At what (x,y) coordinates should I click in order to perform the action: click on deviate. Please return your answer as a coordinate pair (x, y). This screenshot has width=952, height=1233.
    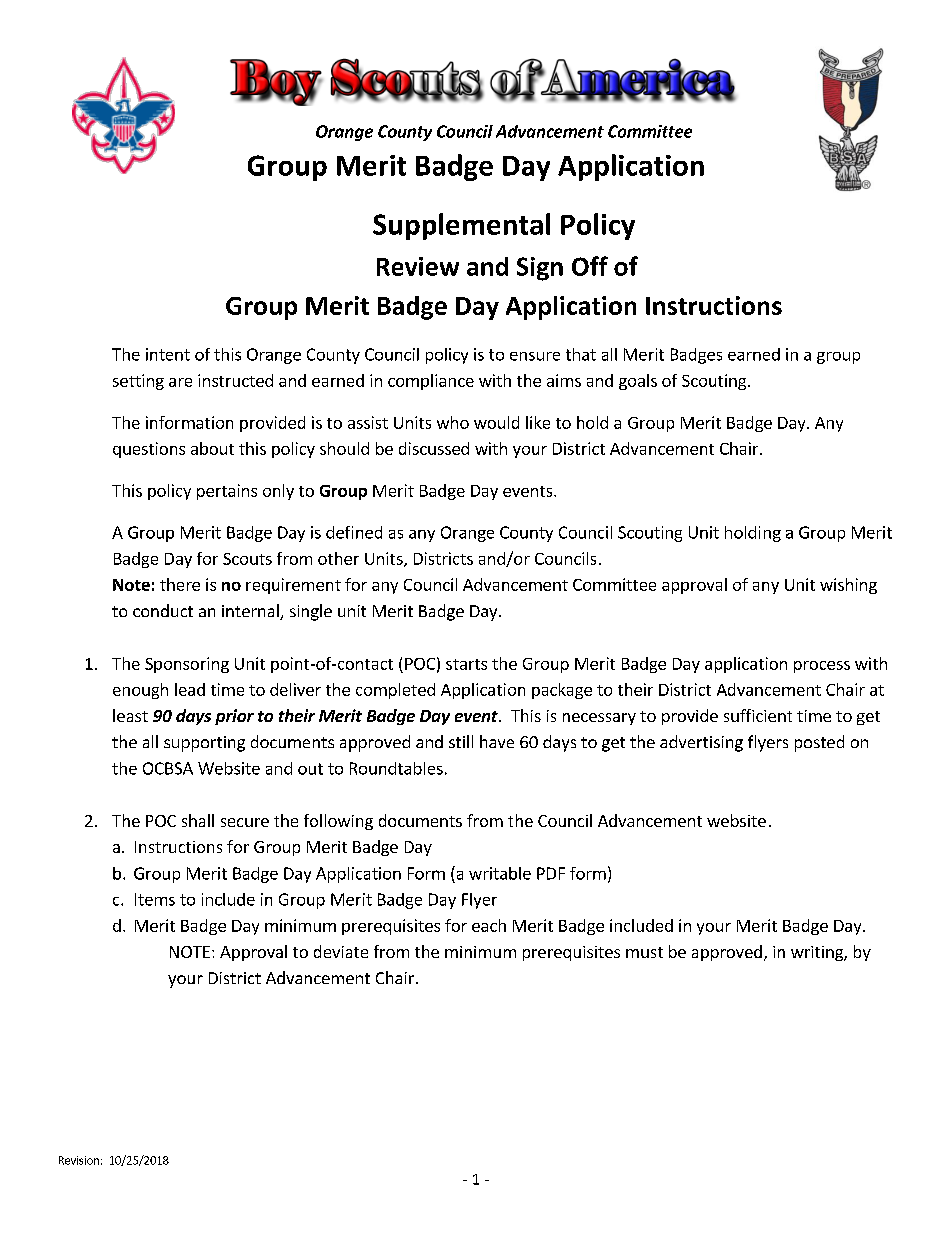
    Looking at the image, I should click on (341, 951).
